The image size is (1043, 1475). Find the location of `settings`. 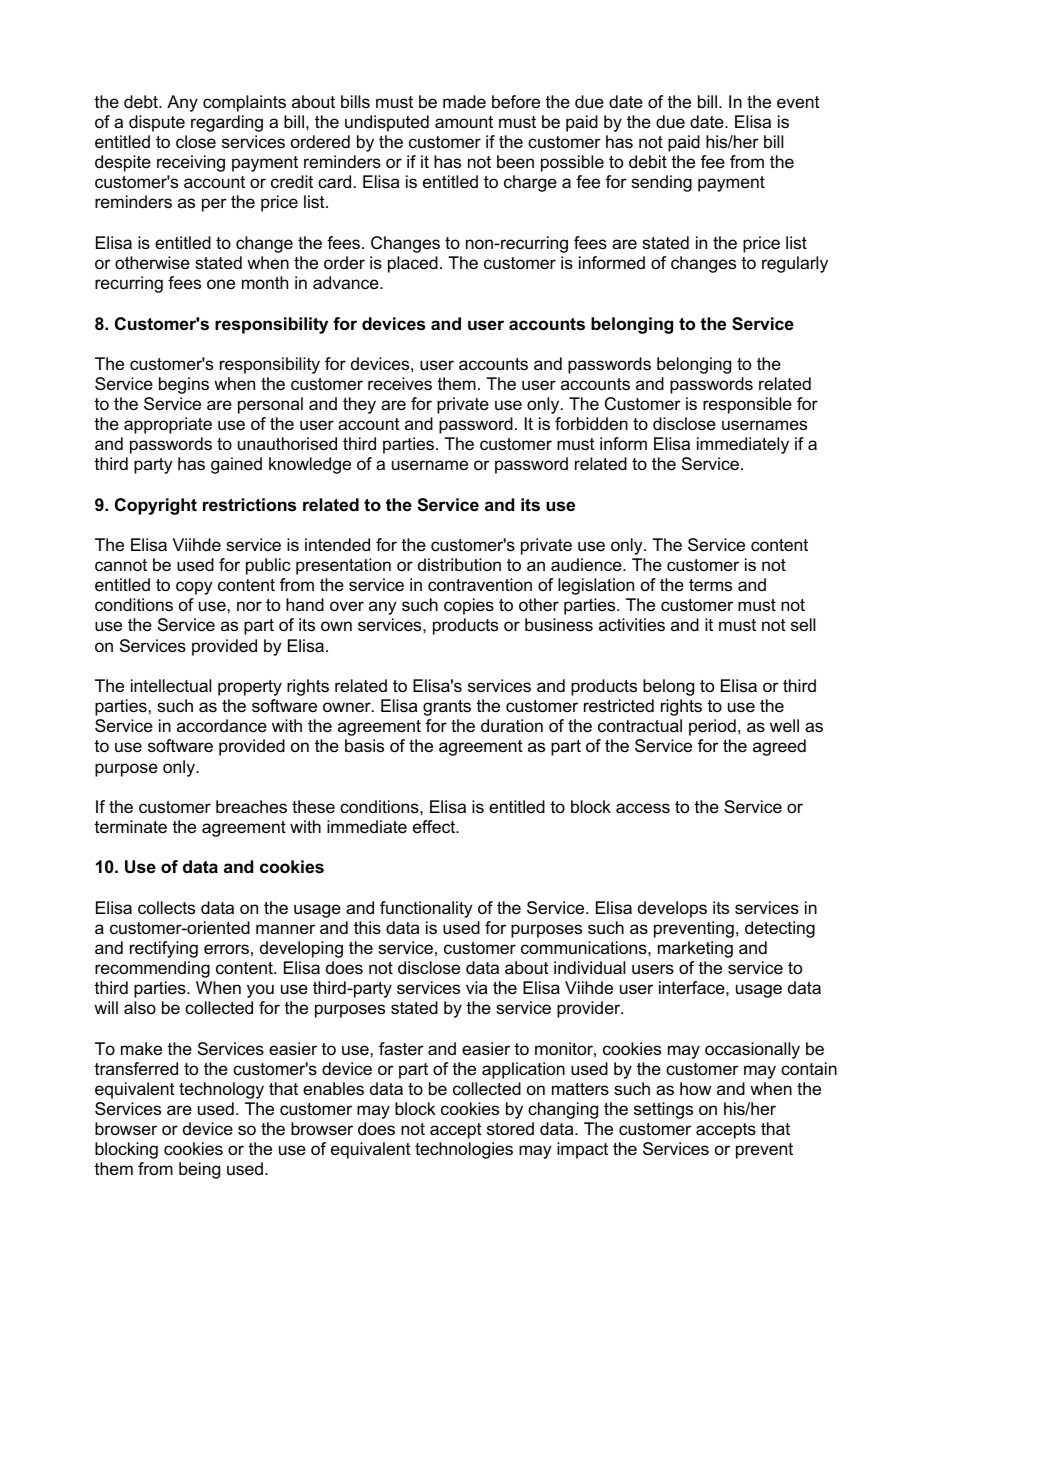

settings is located at coordinates (663, 1110).
